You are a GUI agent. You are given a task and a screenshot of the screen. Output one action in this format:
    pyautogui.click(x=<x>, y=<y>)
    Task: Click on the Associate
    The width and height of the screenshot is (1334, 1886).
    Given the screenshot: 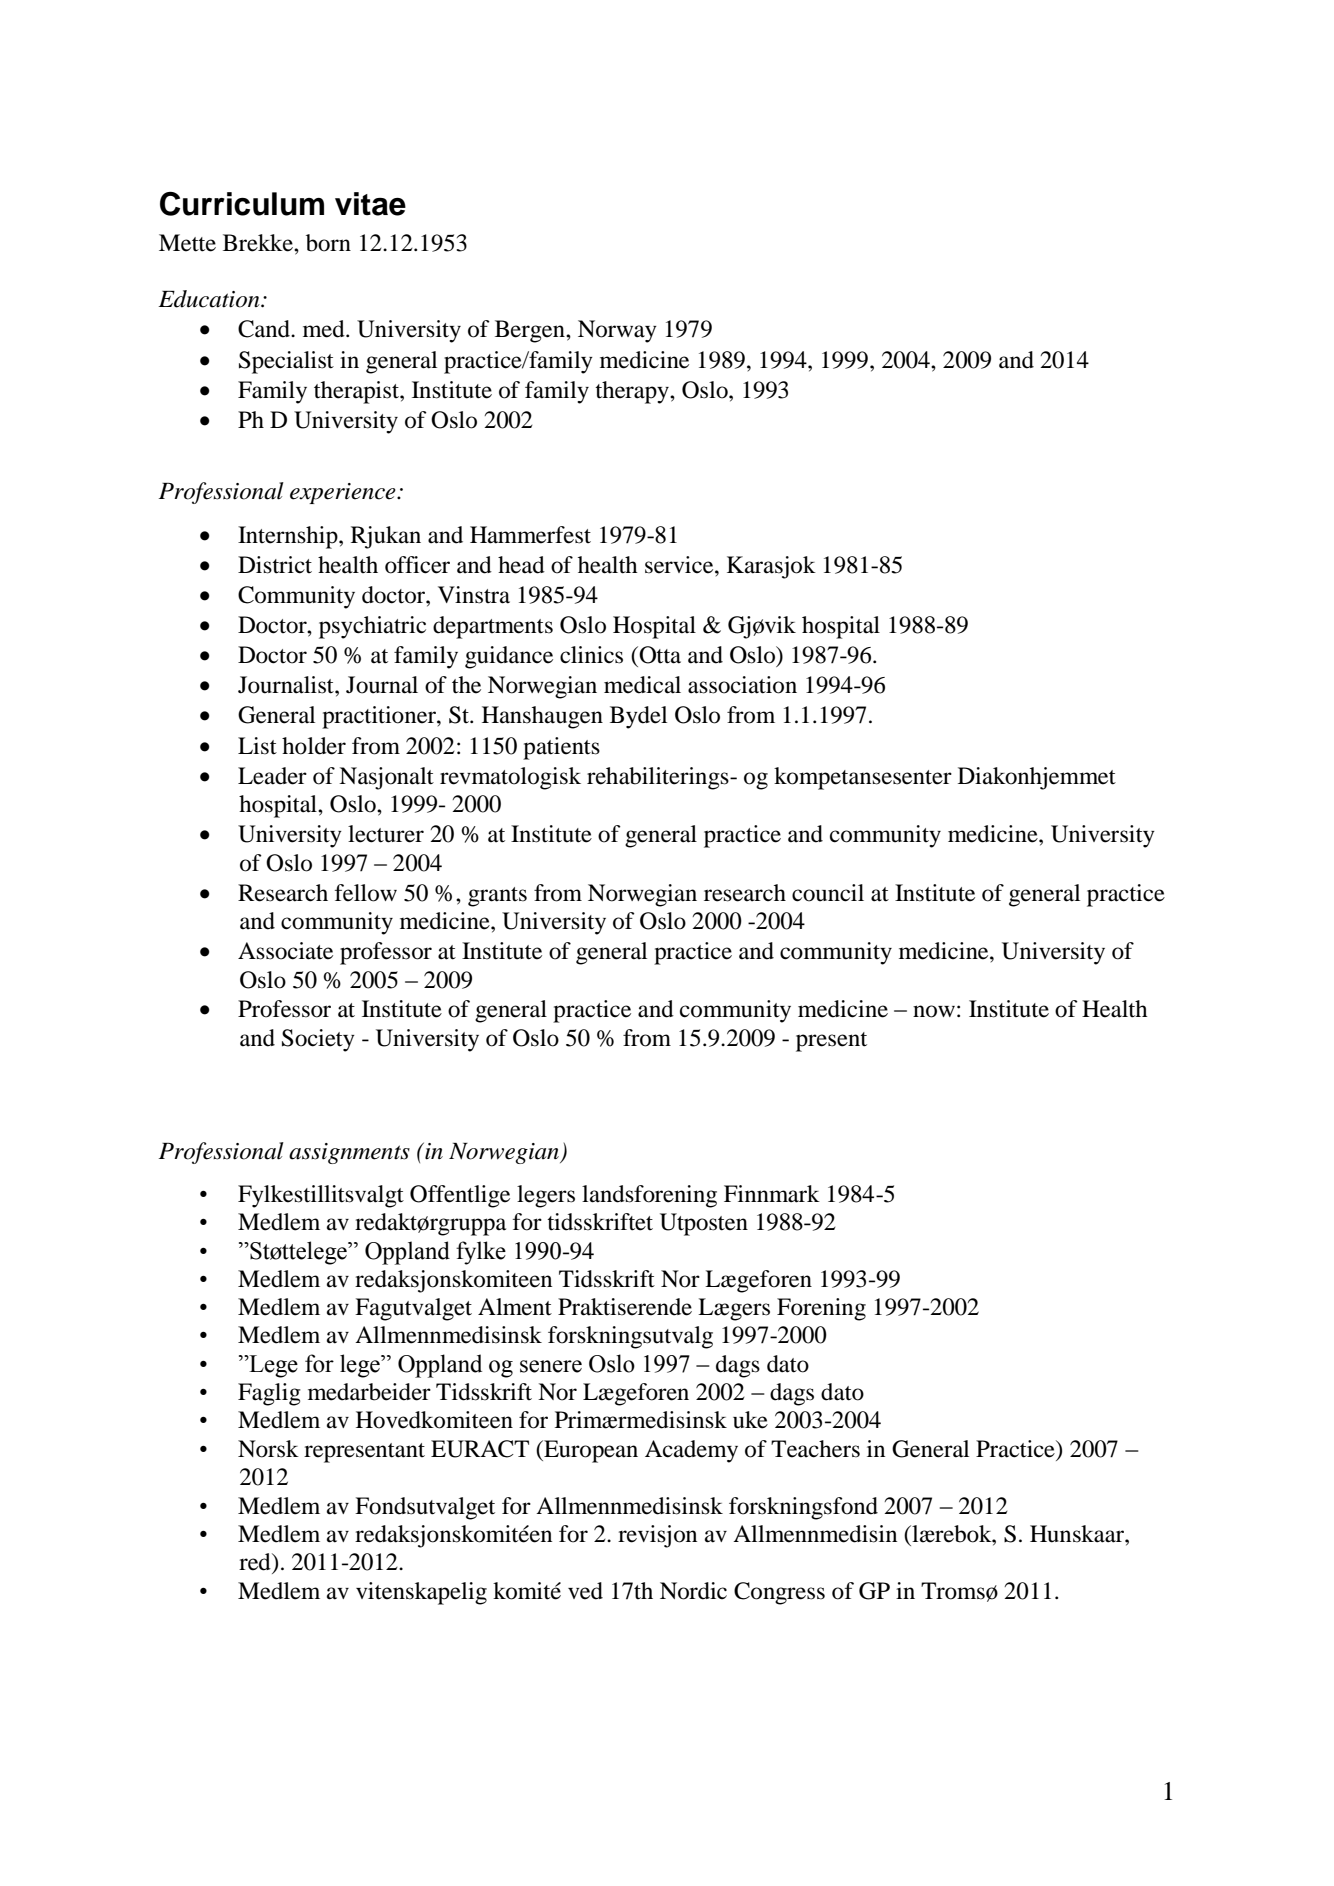 What is the action you would take?
    pyautogui.click(x=285, y=951)
